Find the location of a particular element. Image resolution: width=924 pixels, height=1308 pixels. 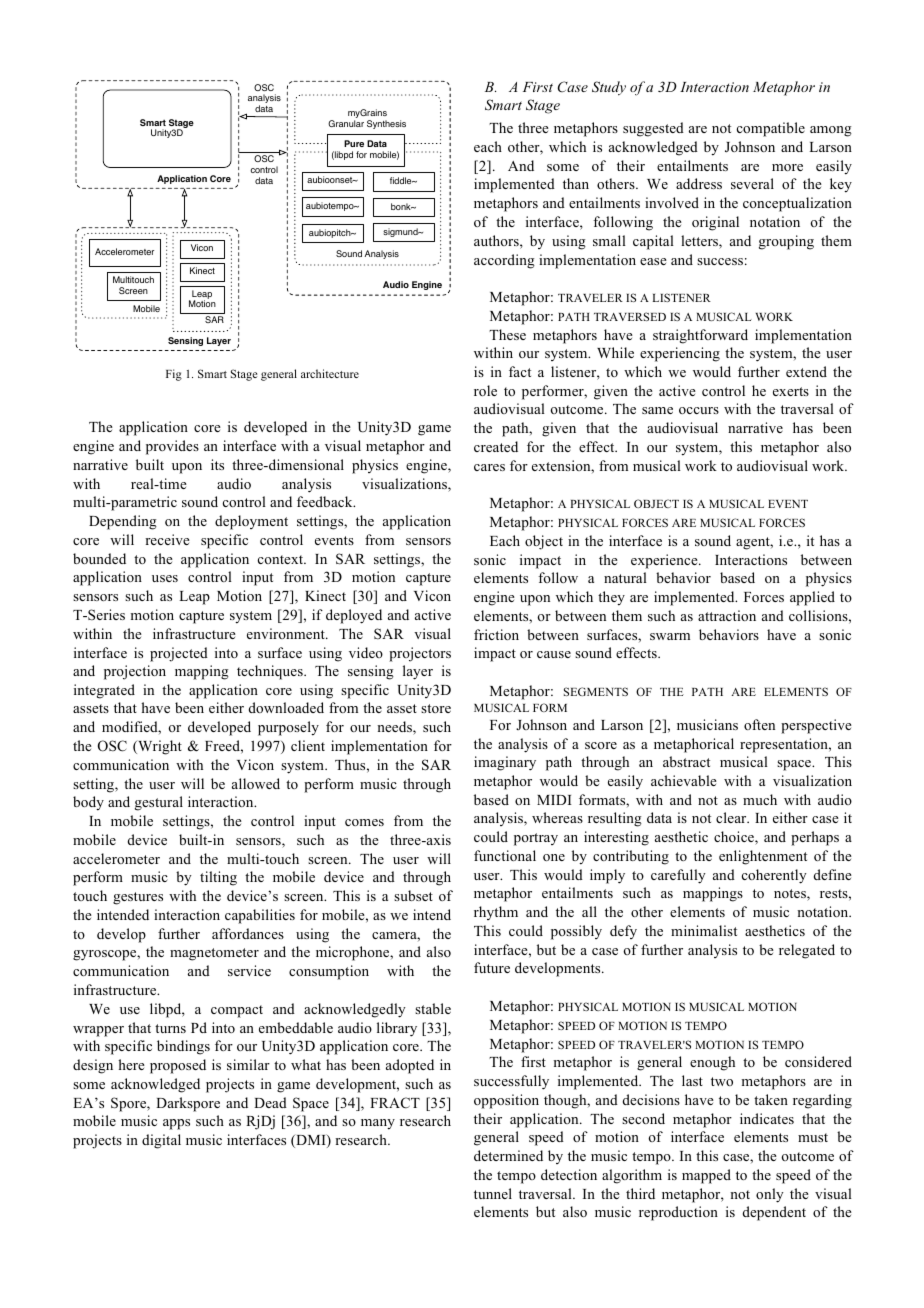

experience is located at coordinates (665, 561).
